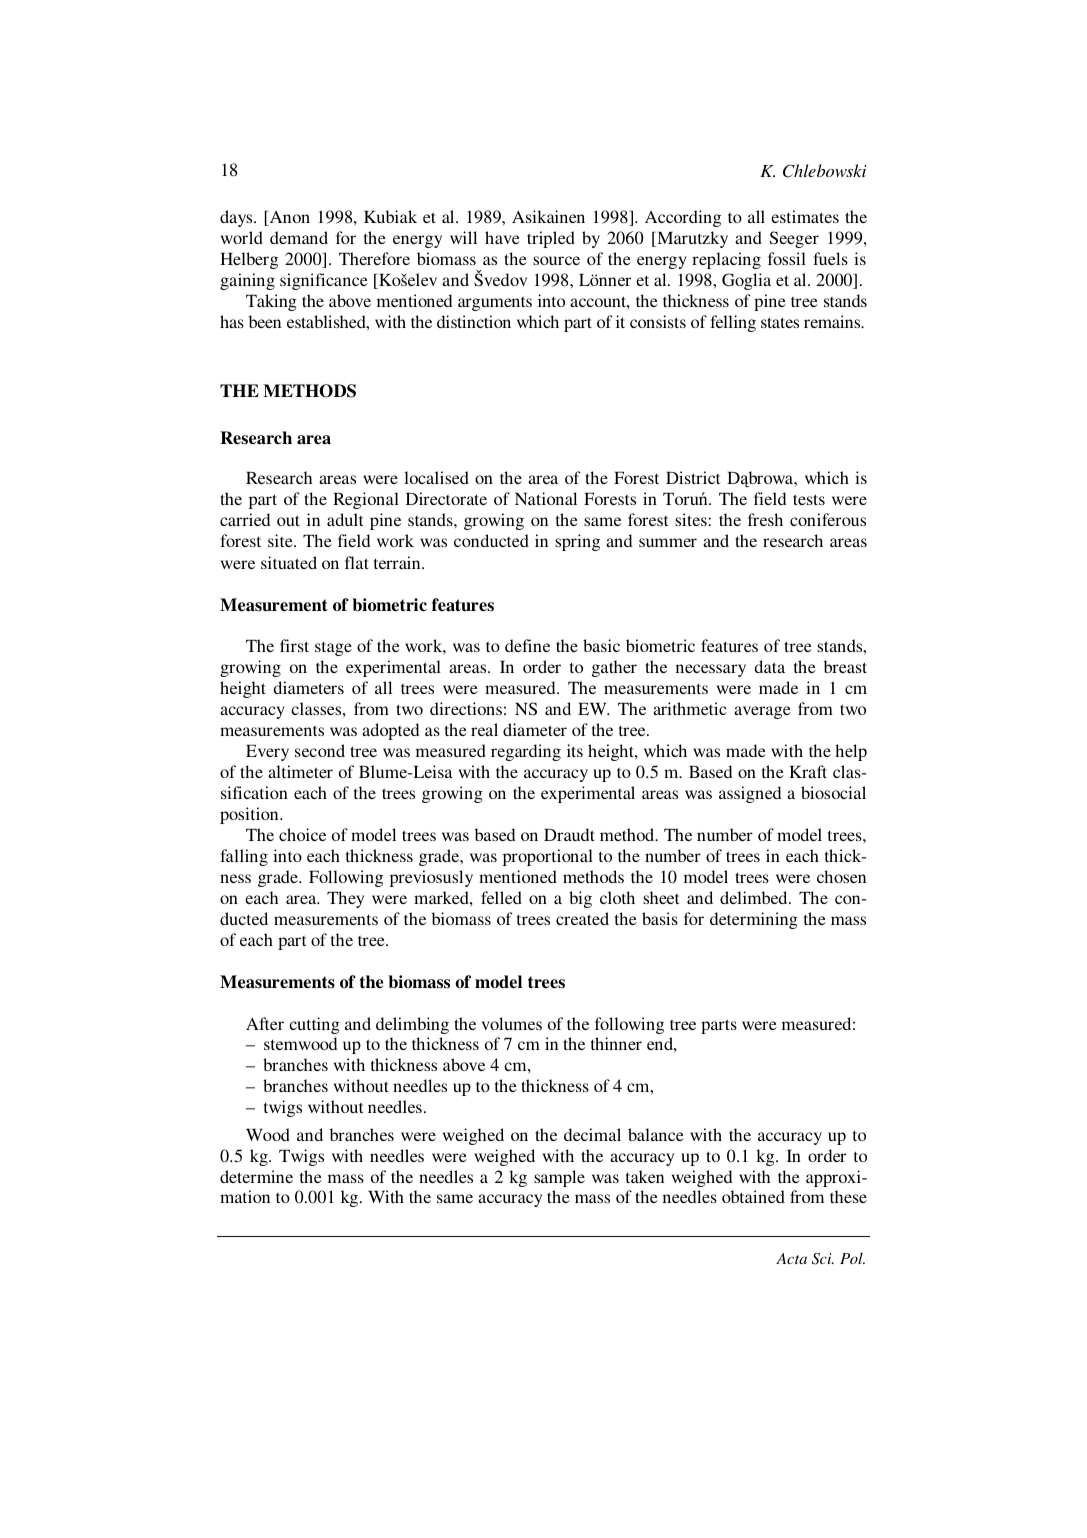 Image resolution: width=1087 pixels, height=1538 pixels. What do you see at coordinates (551, 239) in the page?
I see `tripled` at bounding box center [551, 239].
